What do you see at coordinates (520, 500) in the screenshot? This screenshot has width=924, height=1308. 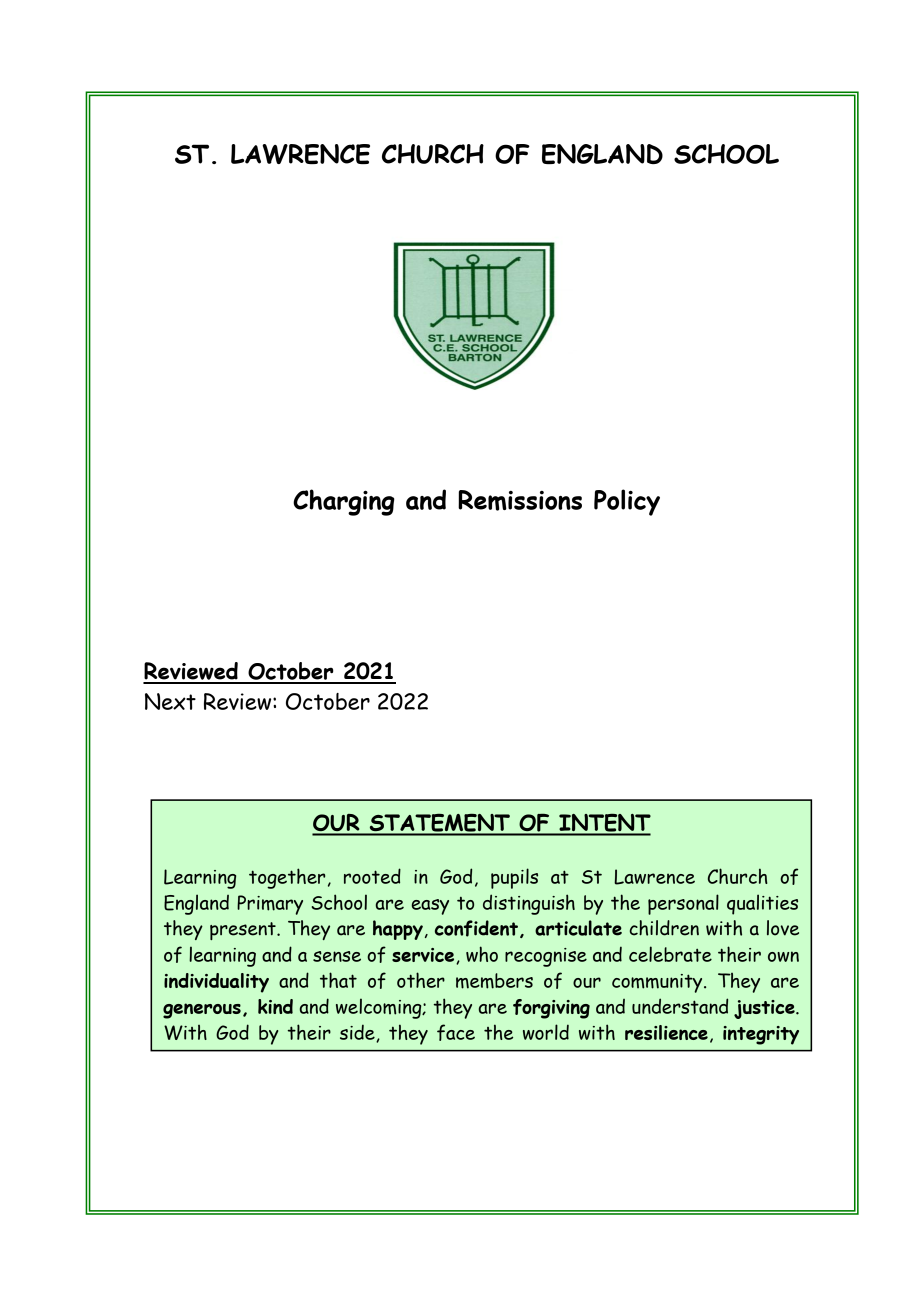 I see `Remissions` at bounding box center [520, 500].
